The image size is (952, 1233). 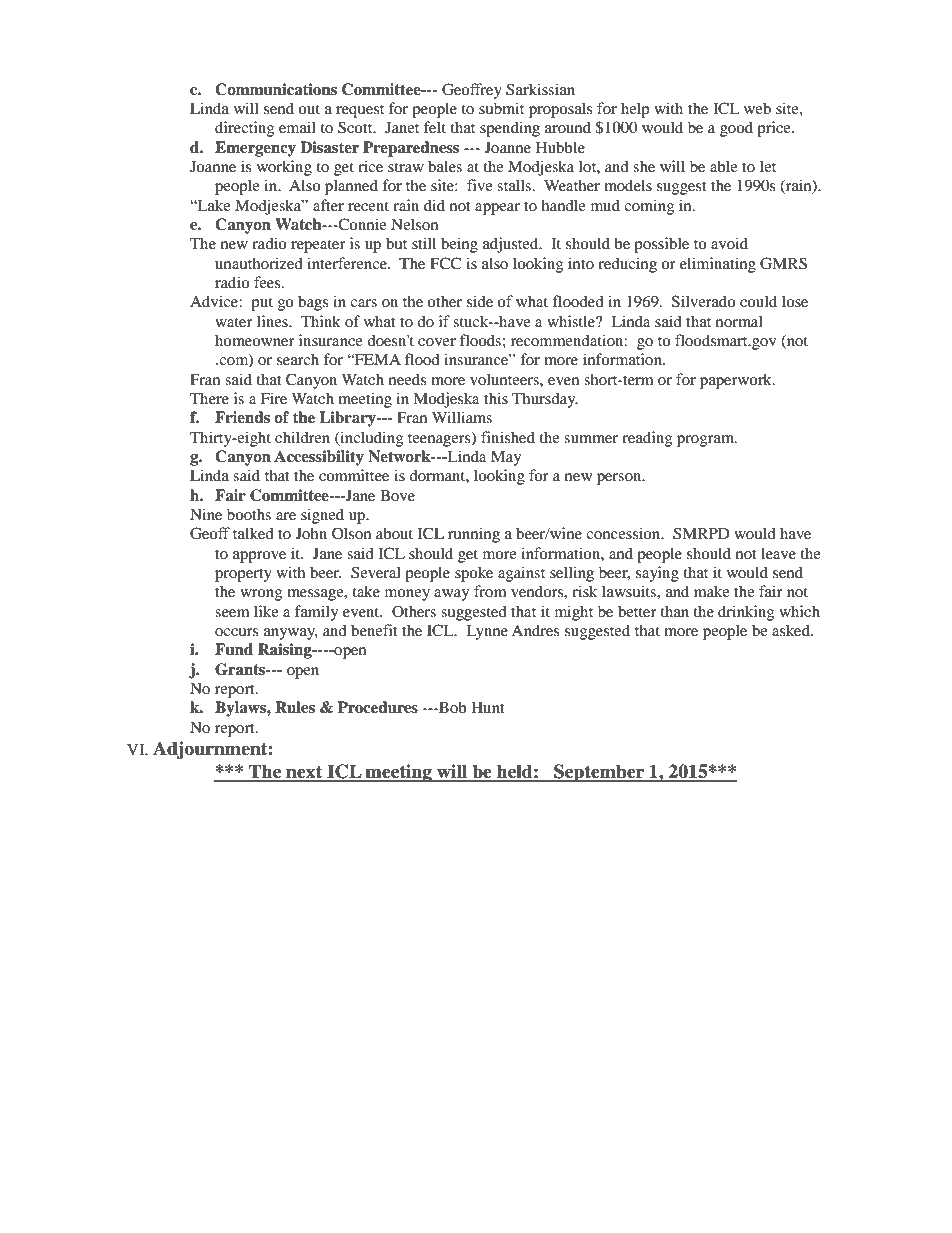 What do you see at coordinates (295, 707) in the document?
I see `Rules` at bounding box center [295, 707].
